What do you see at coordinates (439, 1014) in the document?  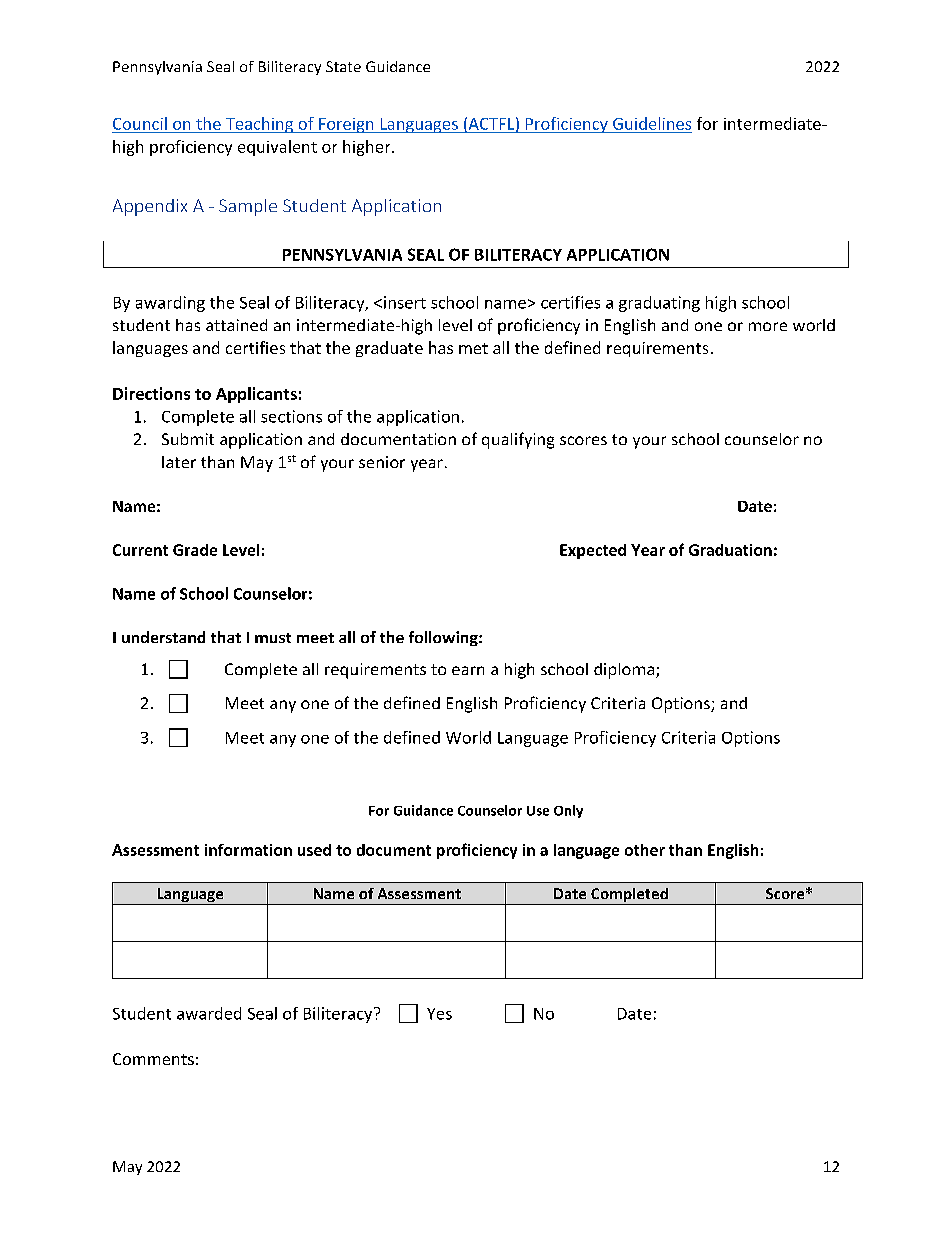 I see `Yes` at bounding box center [439, 1014].
